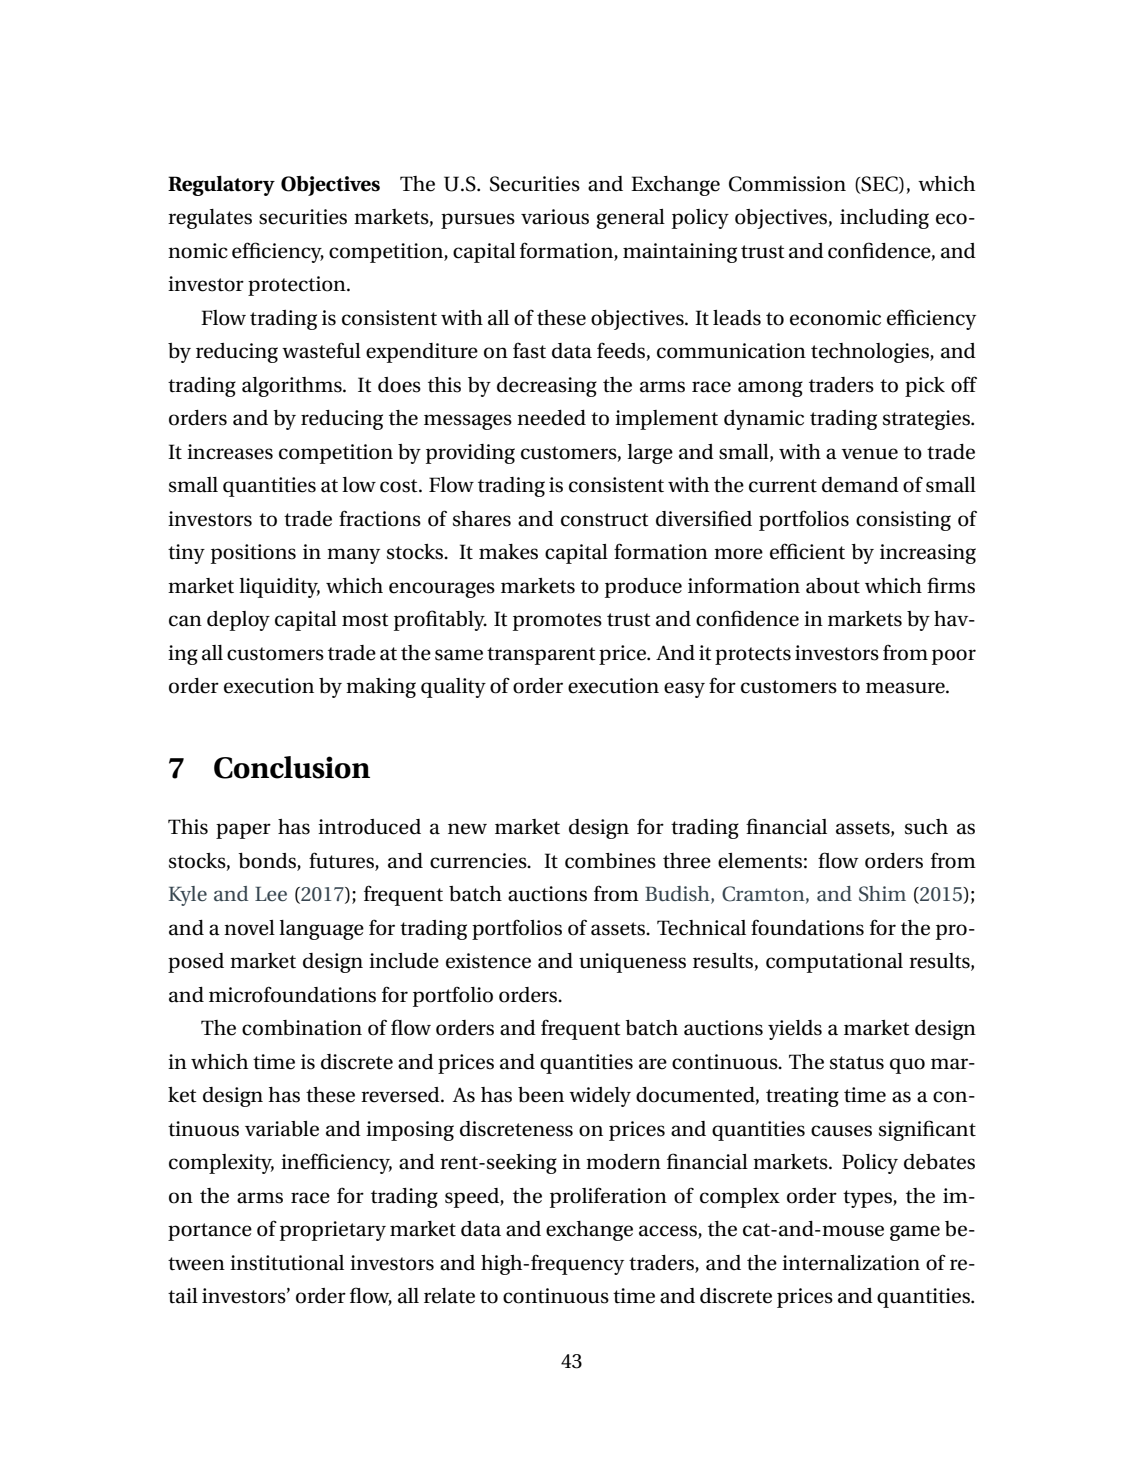 The height and width of the screenshot is (1480, 1144). Describe the element at coordinates (333, 1231) in the screenshot. I see `proprietary` at that location.
